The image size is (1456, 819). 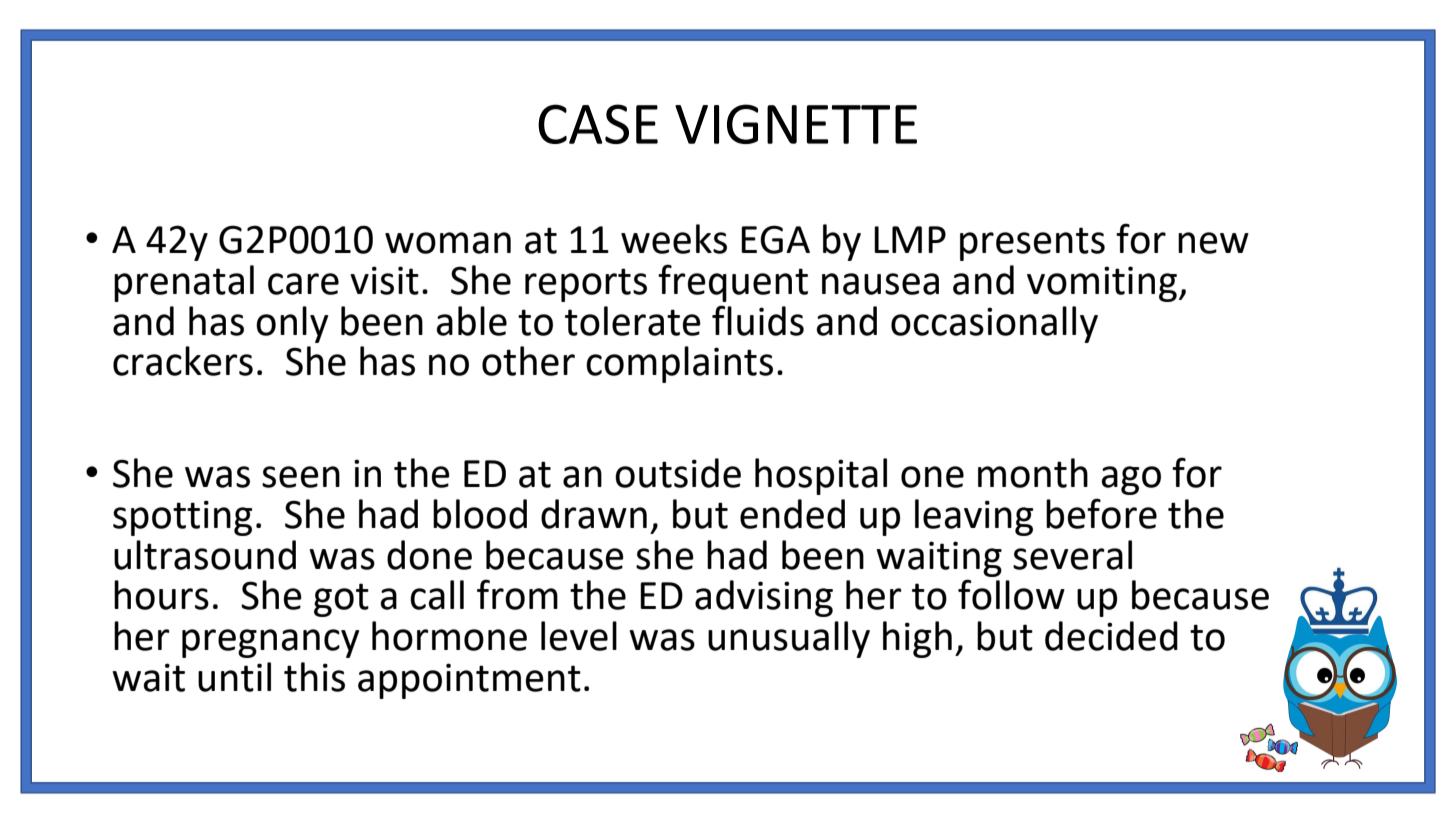 I want to click on month, so click(x=1033, y=473).
